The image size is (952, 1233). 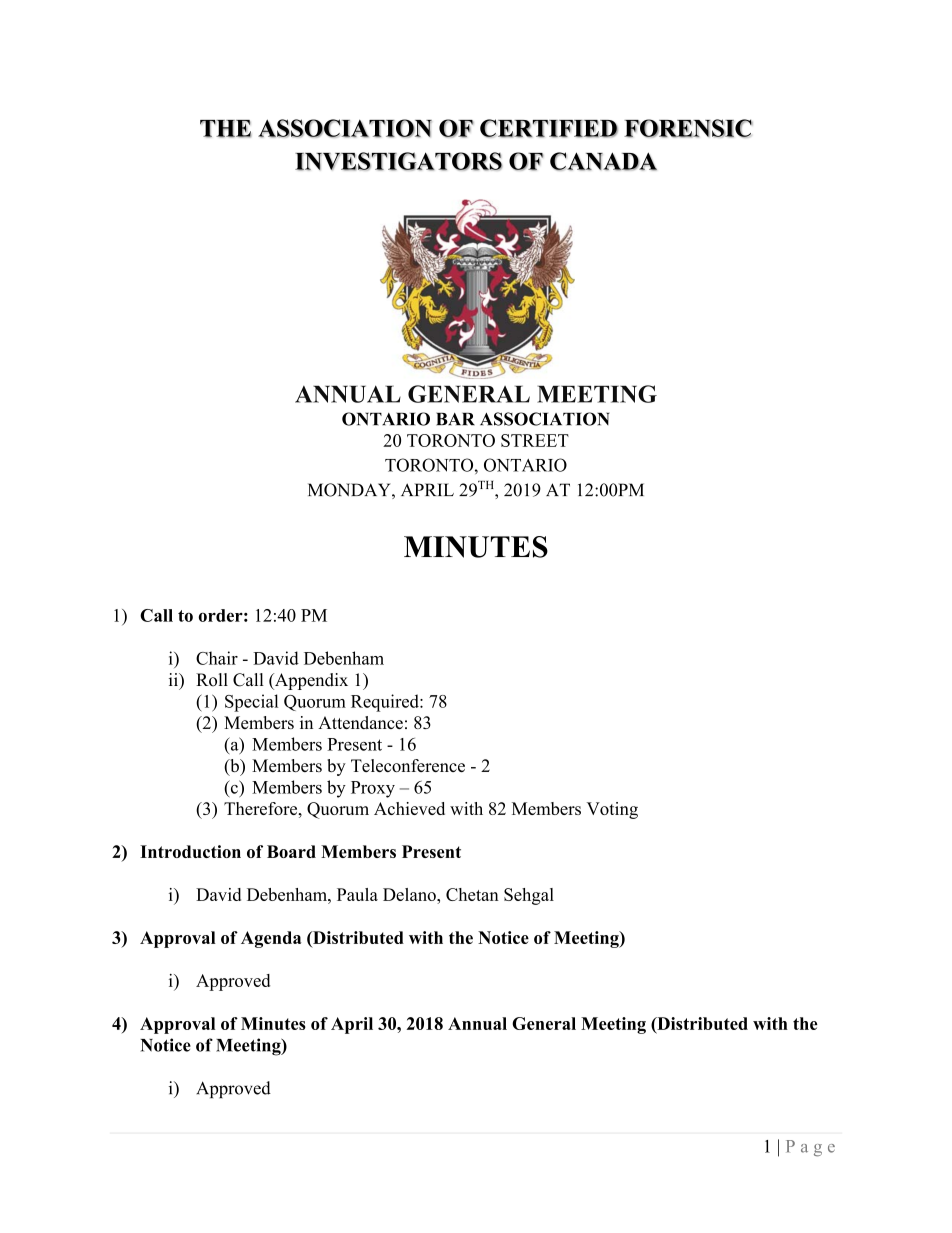 What do you see at coordinates (398, 161) in the screenshot?
I see `INVESTIGATORS` at bounding box center [398, 161].
